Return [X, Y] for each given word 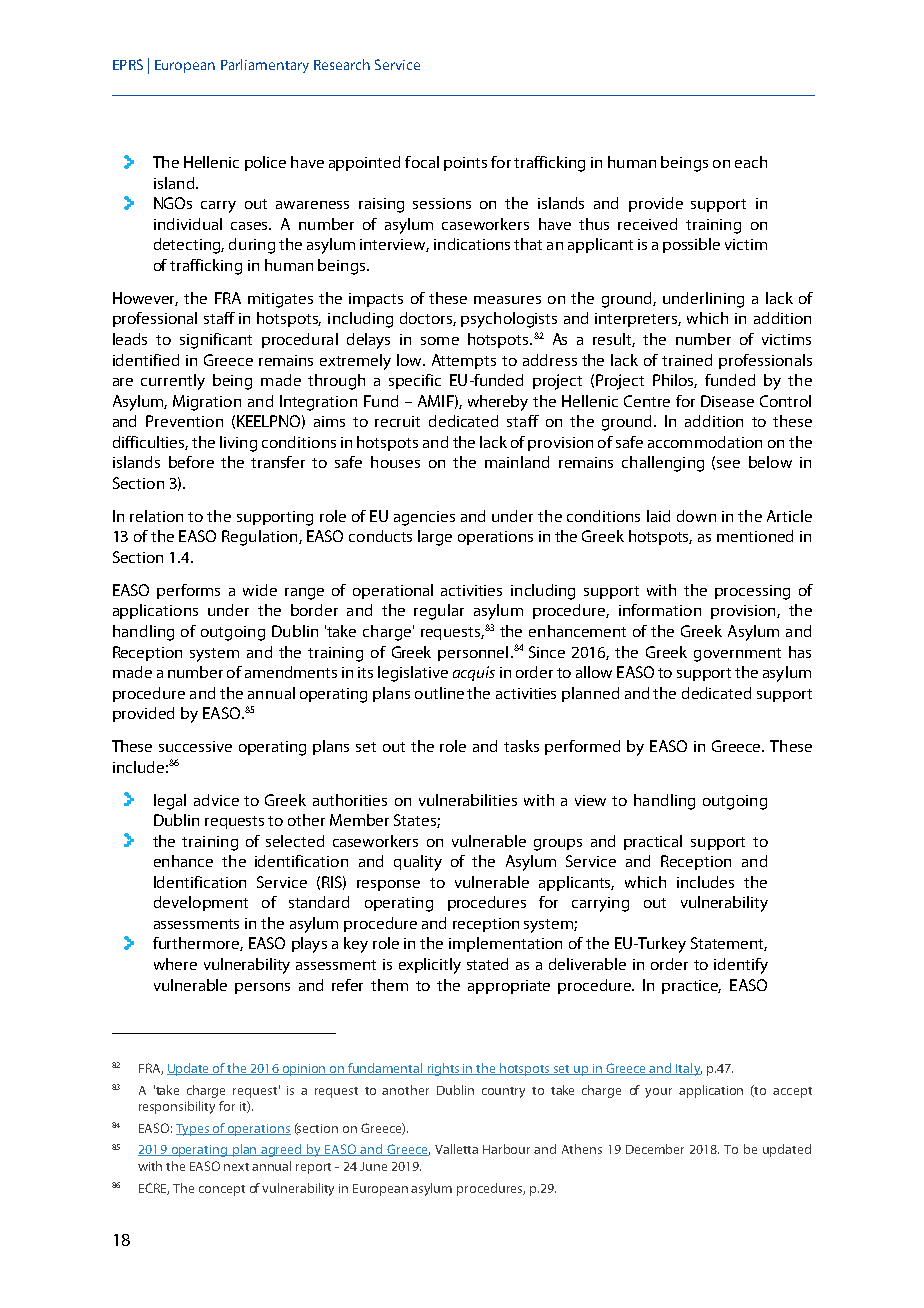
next [236, 1167]
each [751, 162]
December [655, 1149]
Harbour [506, 1149]
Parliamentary [265, 66]
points [465, 164]
